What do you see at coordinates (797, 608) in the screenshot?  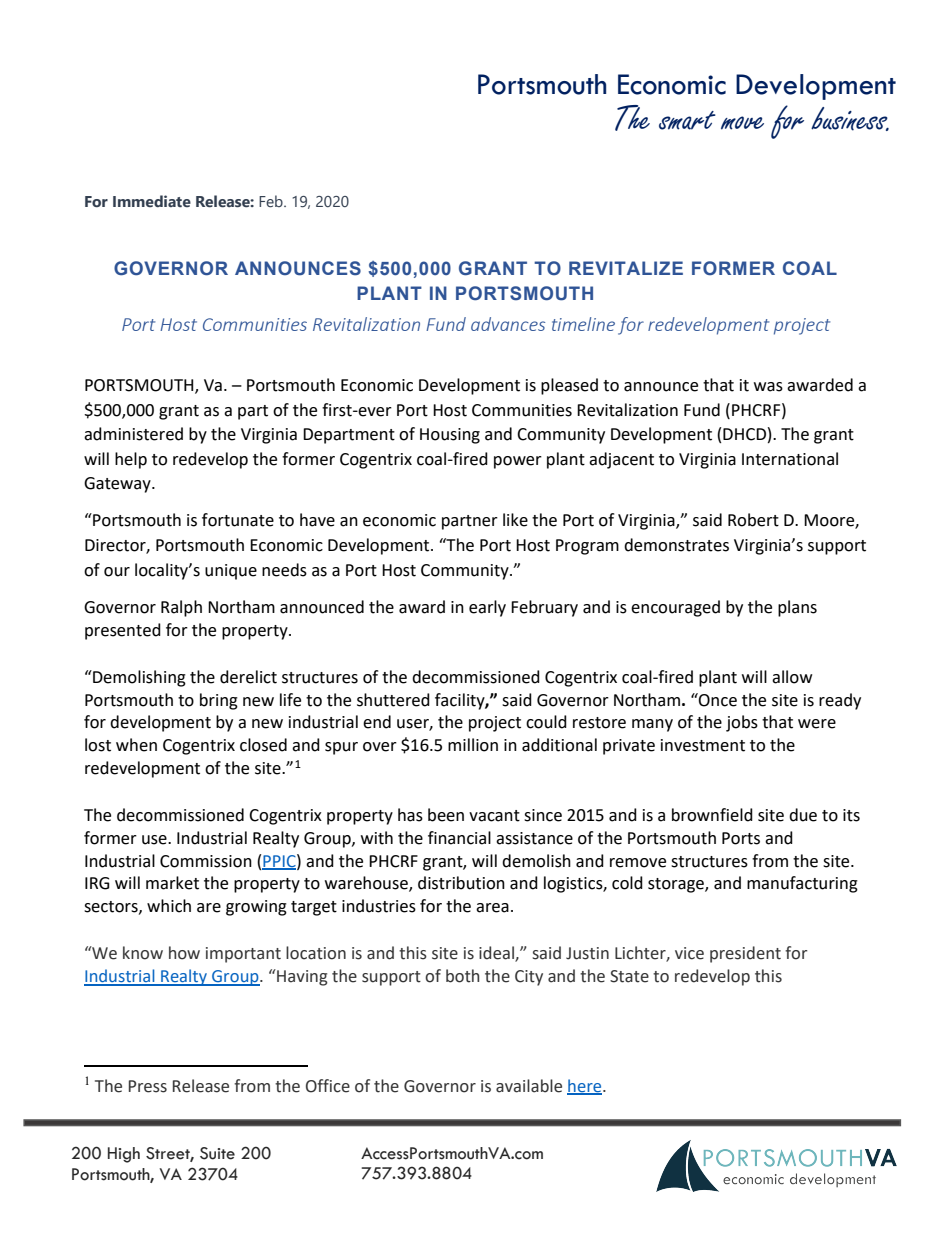 I see `plans` at bounding box center [797, 608].
